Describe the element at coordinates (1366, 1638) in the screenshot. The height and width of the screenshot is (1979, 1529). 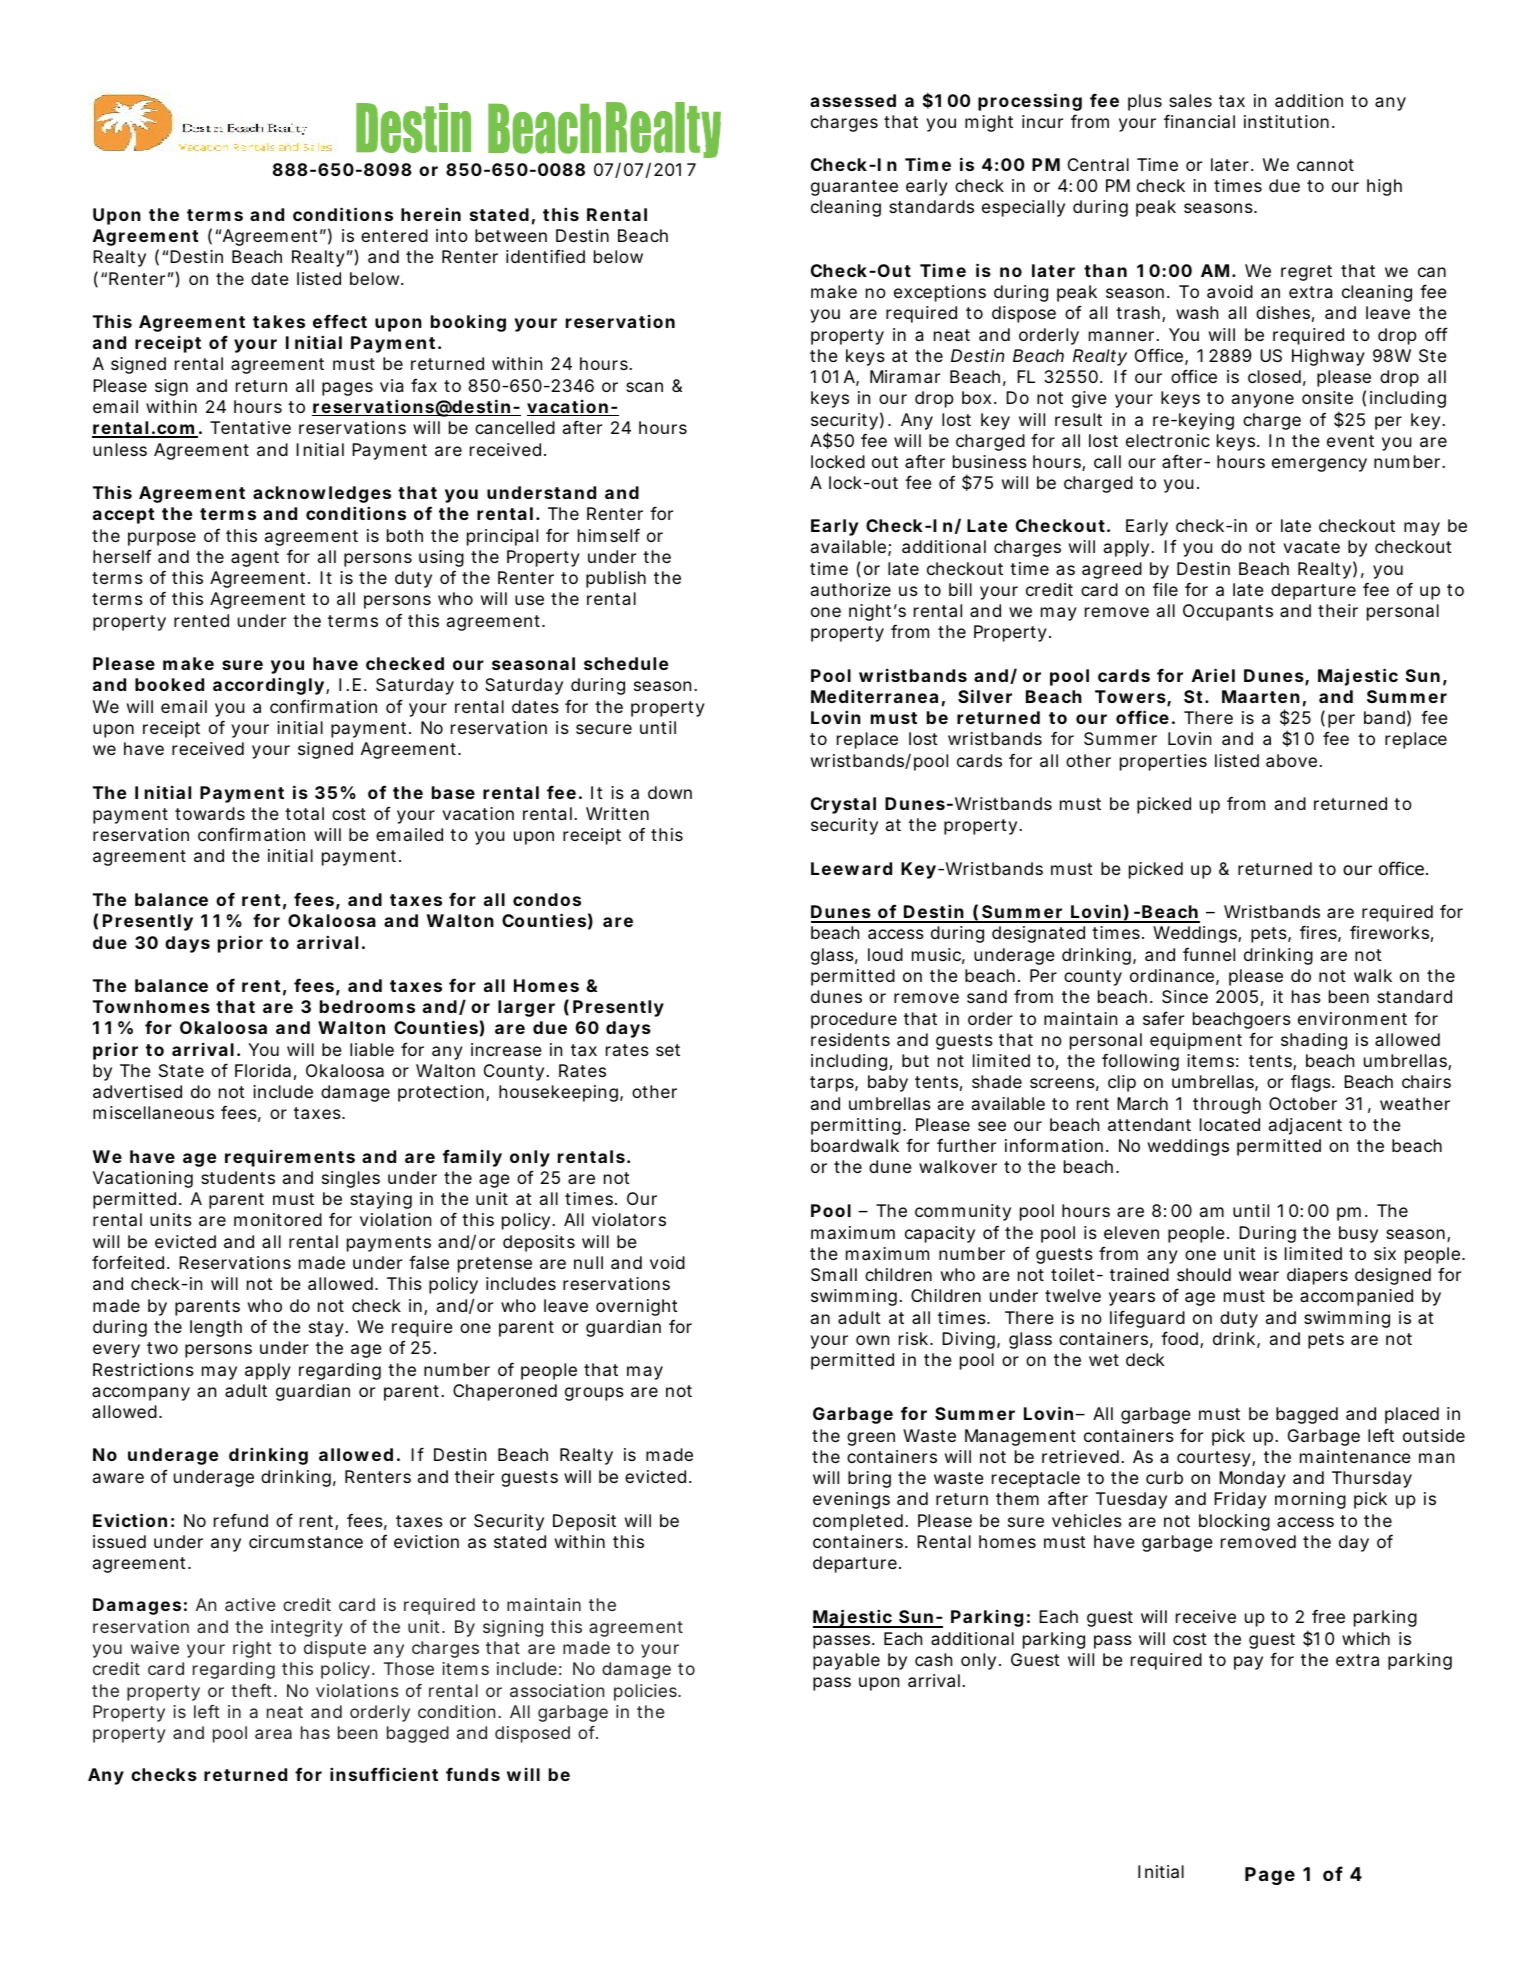
I see `which` at that location.
